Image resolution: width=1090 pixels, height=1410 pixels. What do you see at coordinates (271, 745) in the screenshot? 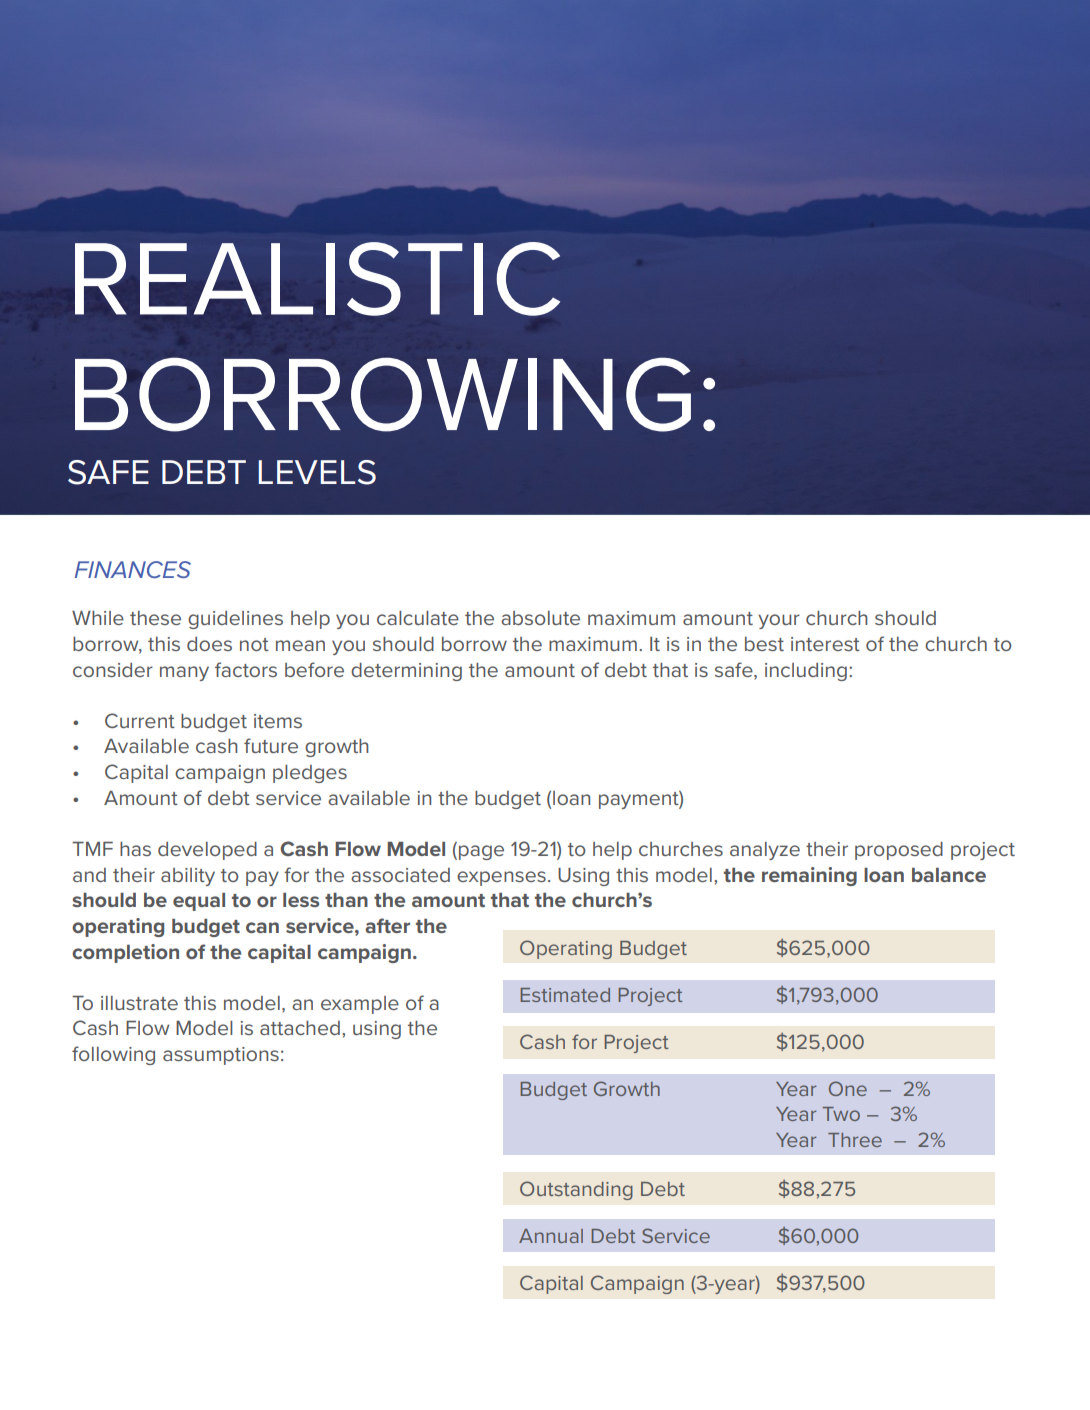
I see `future` at bounding box center [271, 745].
